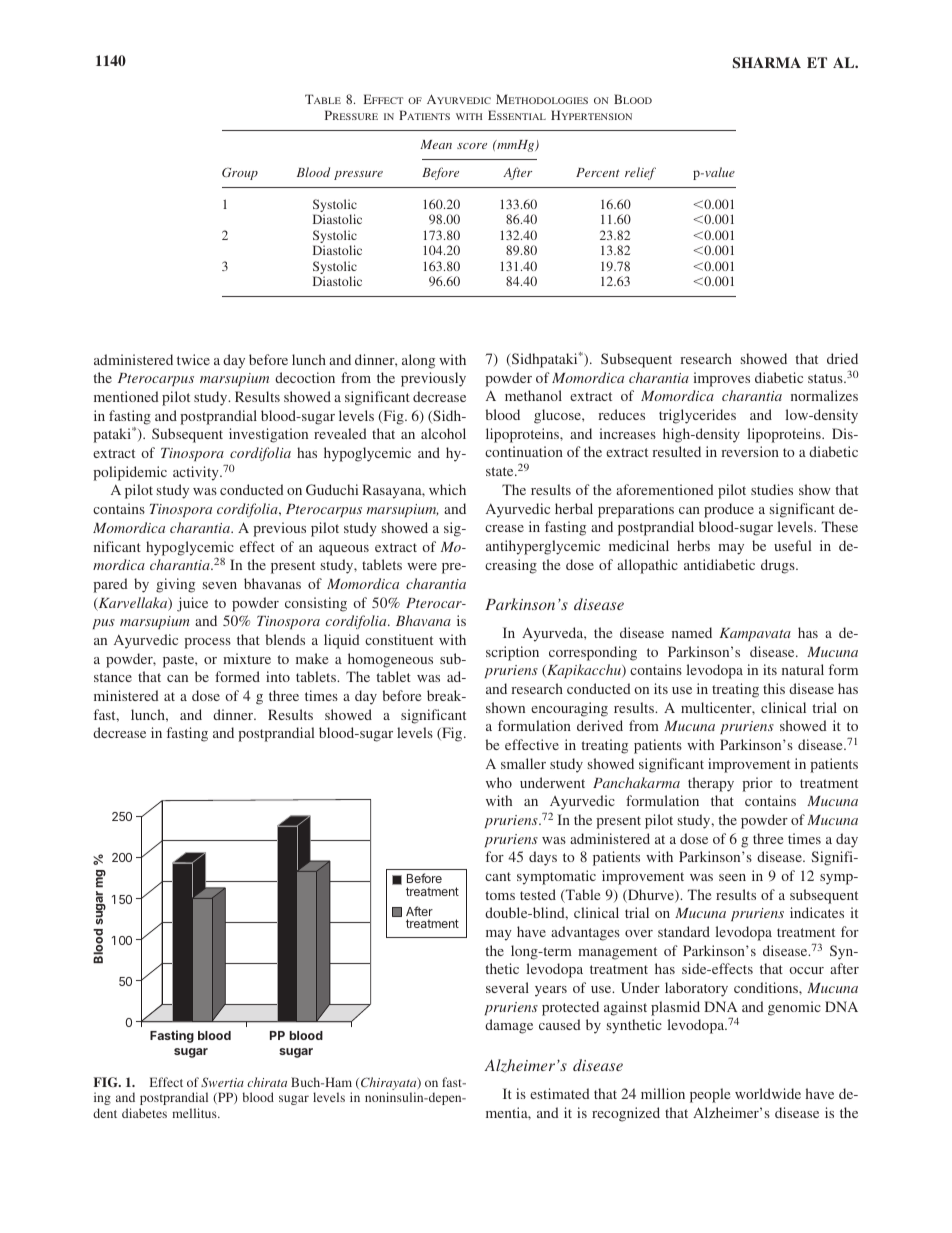 This screenshot has width=952, height=1233. I want to click on score, so click(472, 146).
